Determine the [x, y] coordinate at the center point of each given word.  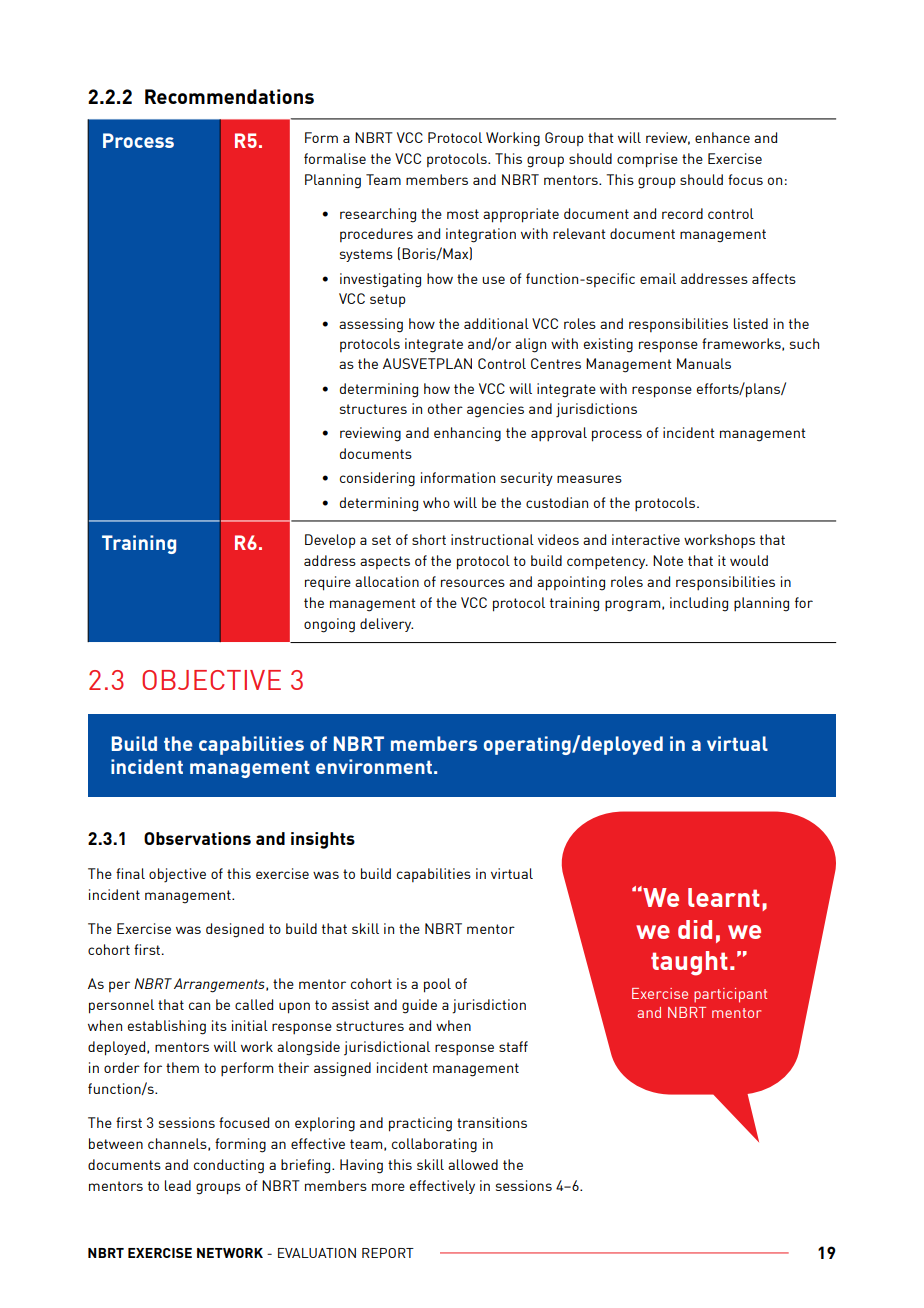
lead [178, 1185]
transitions [492, 1122]
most [463, 214]
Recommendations [229, 96]
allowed [473, 1164]
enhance [722, 137]
